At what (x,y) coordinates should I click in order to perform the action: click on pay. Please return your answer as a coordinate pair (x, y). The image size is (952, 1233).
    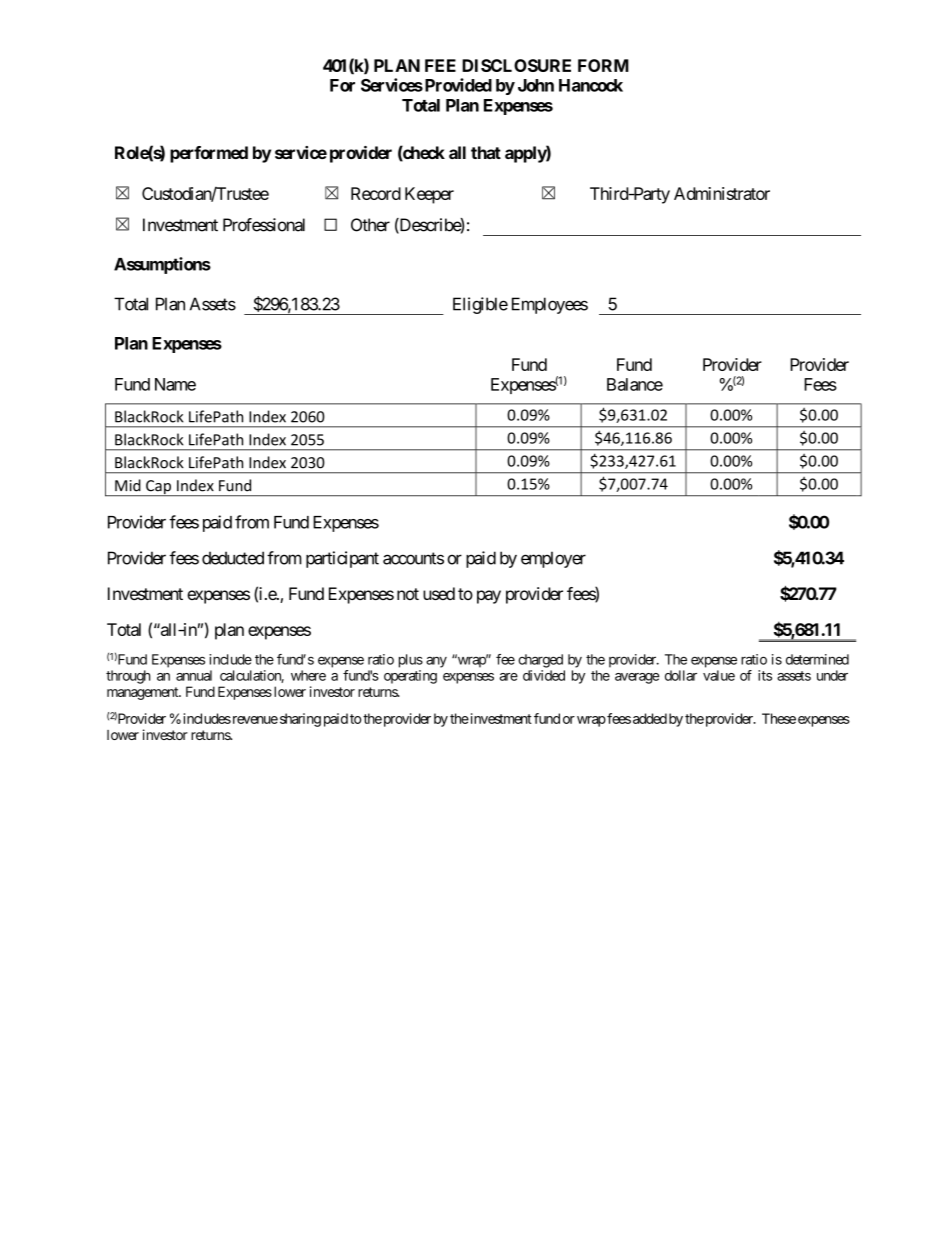
    Looking at the image, I should click on (489, 597).
